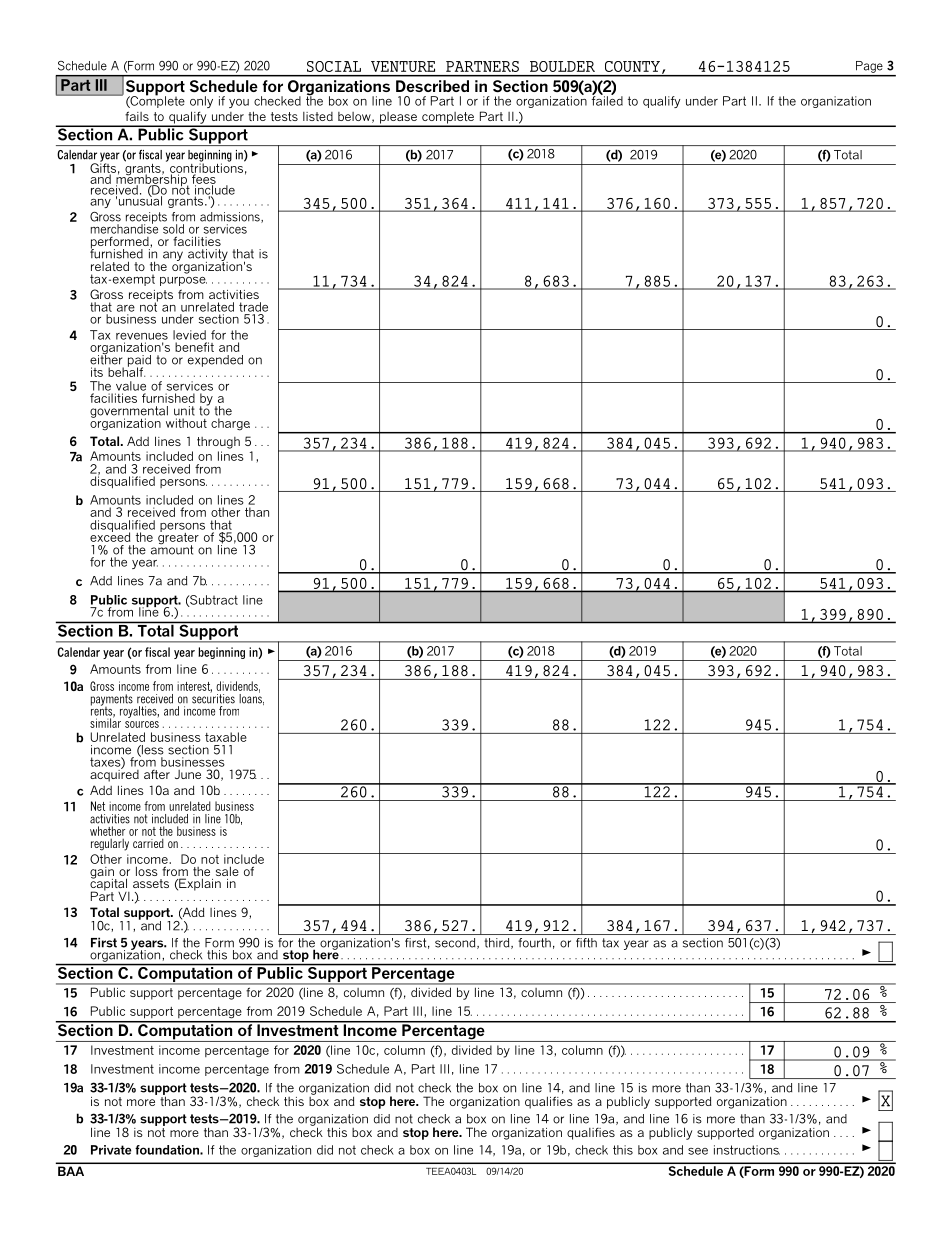 Image resolution: width=952 pixels, height=1233 pixels. Describe the element at coordinates (498, 943) in the document. I see `third` at that location.
